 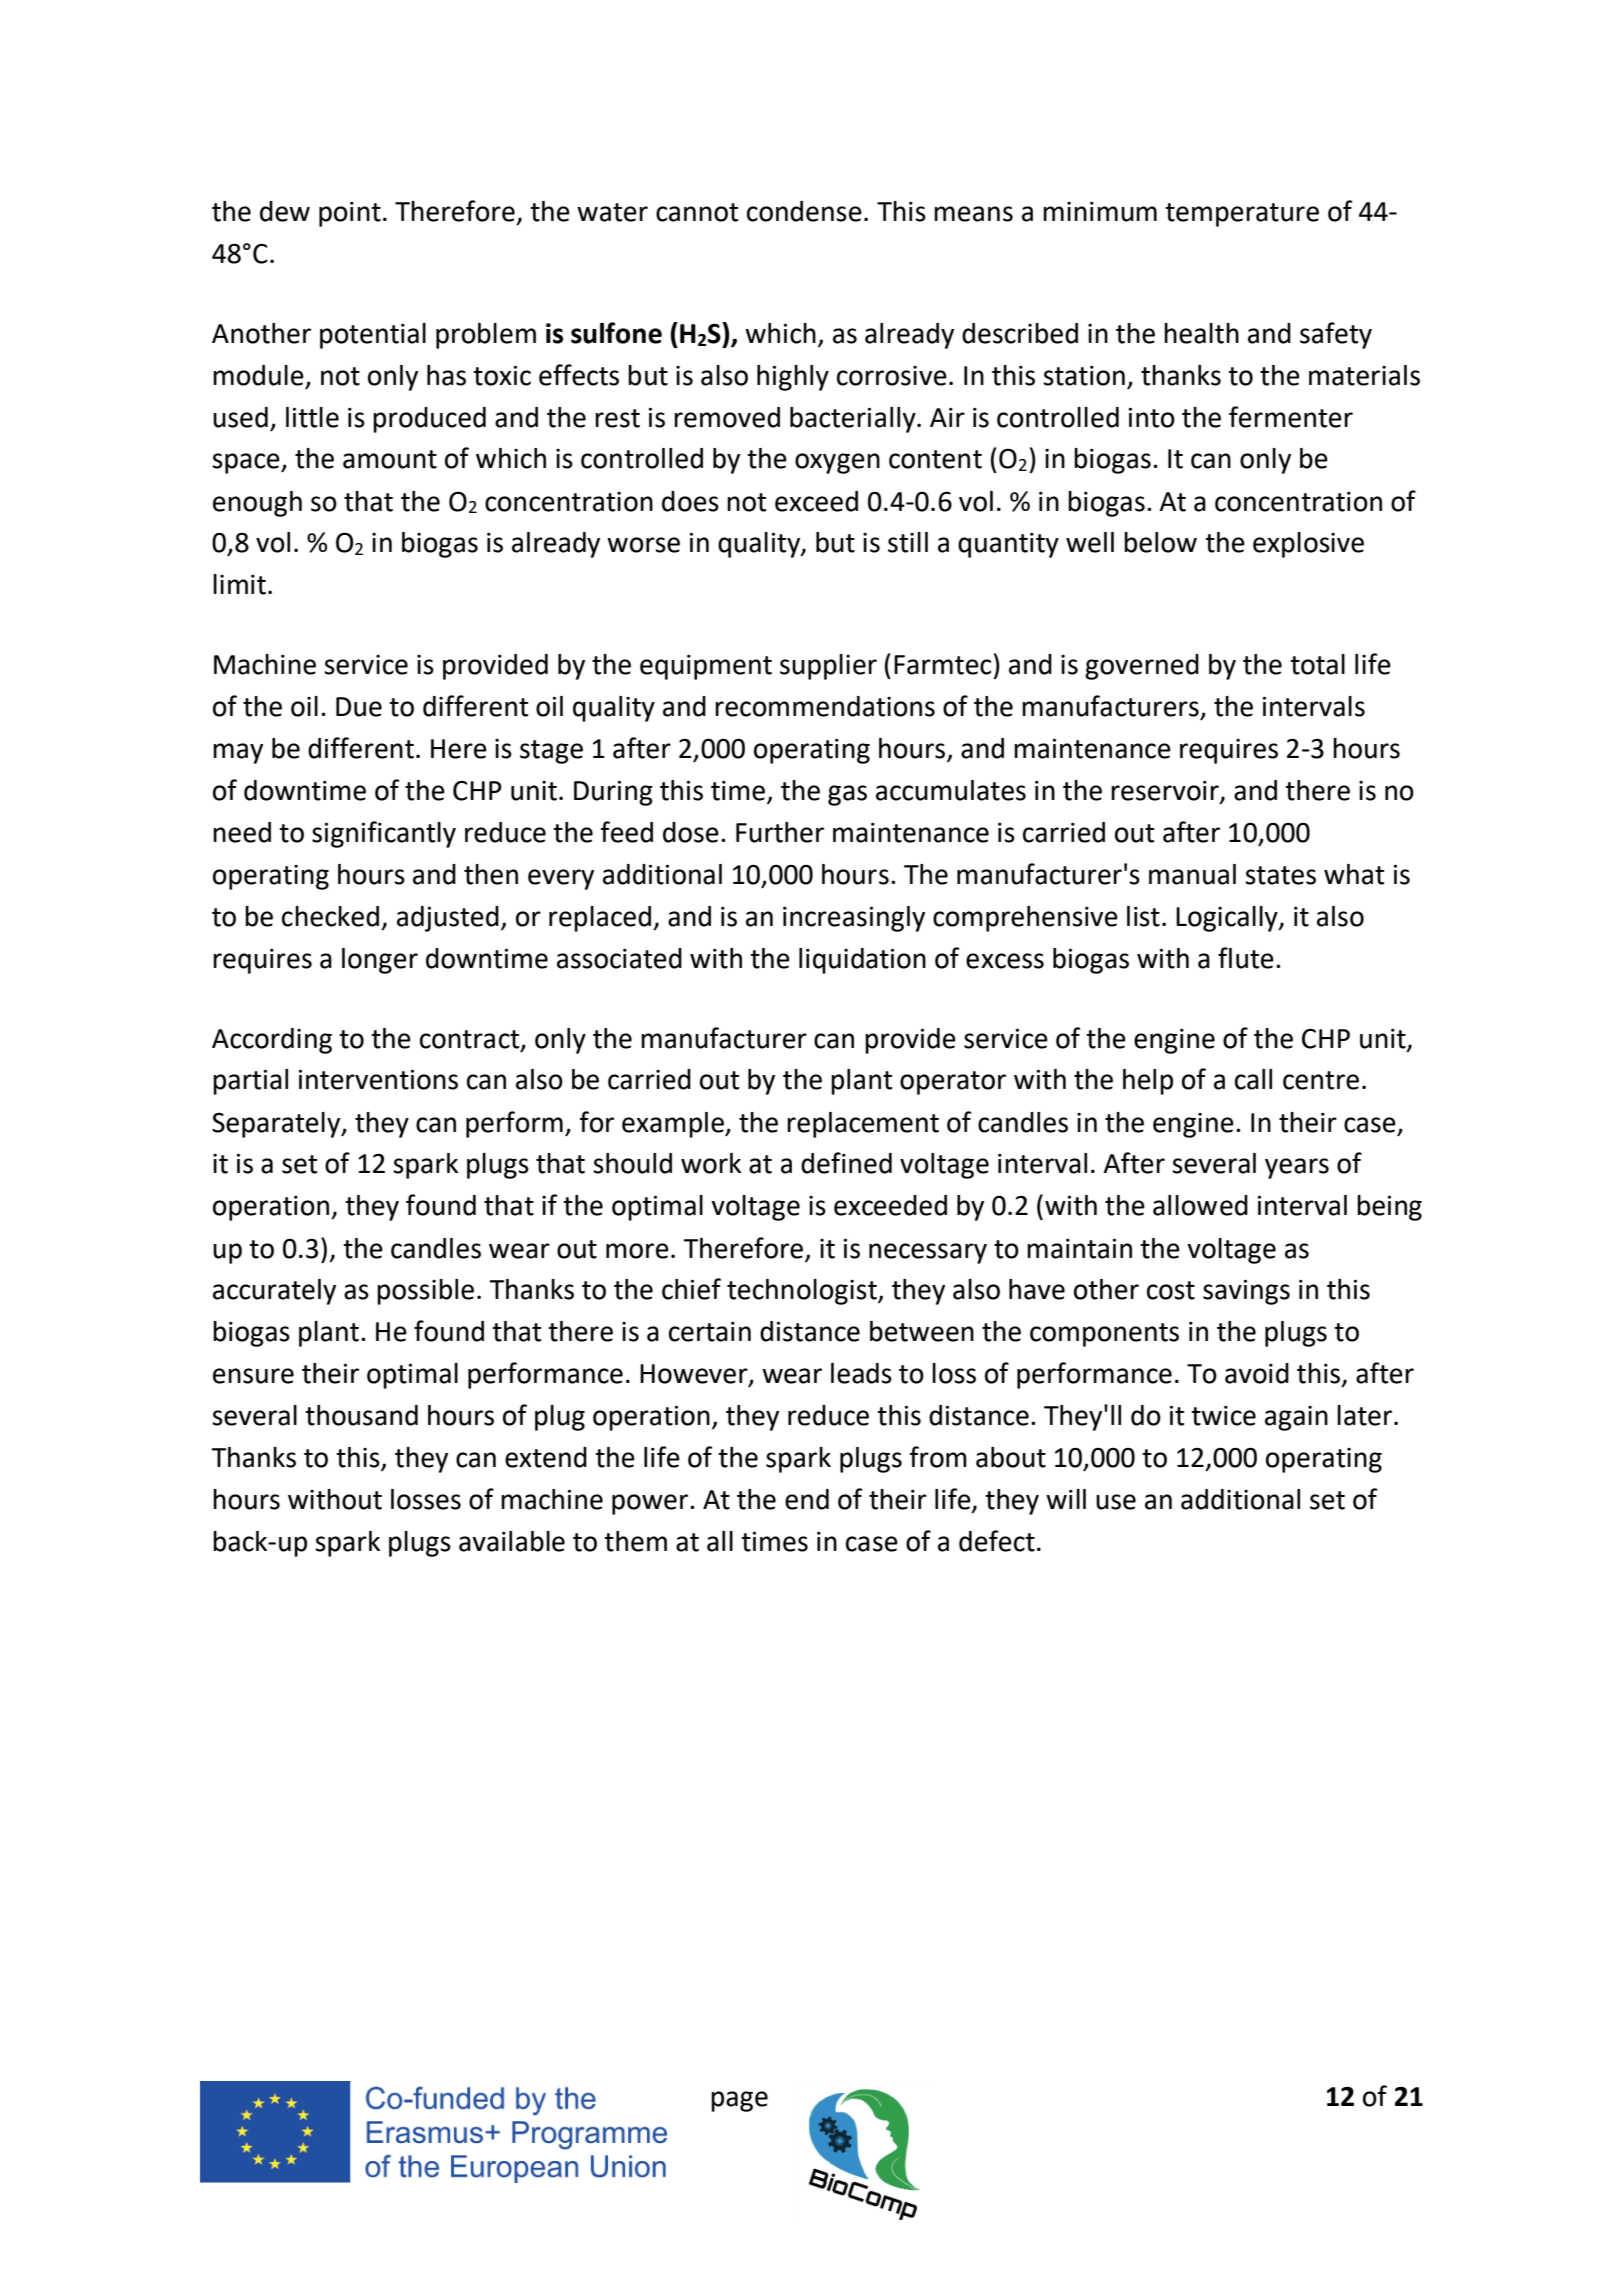 What do you see at coordinates (739, 2101) in the document?
I see `page` at bounding box center [739, 2101].
